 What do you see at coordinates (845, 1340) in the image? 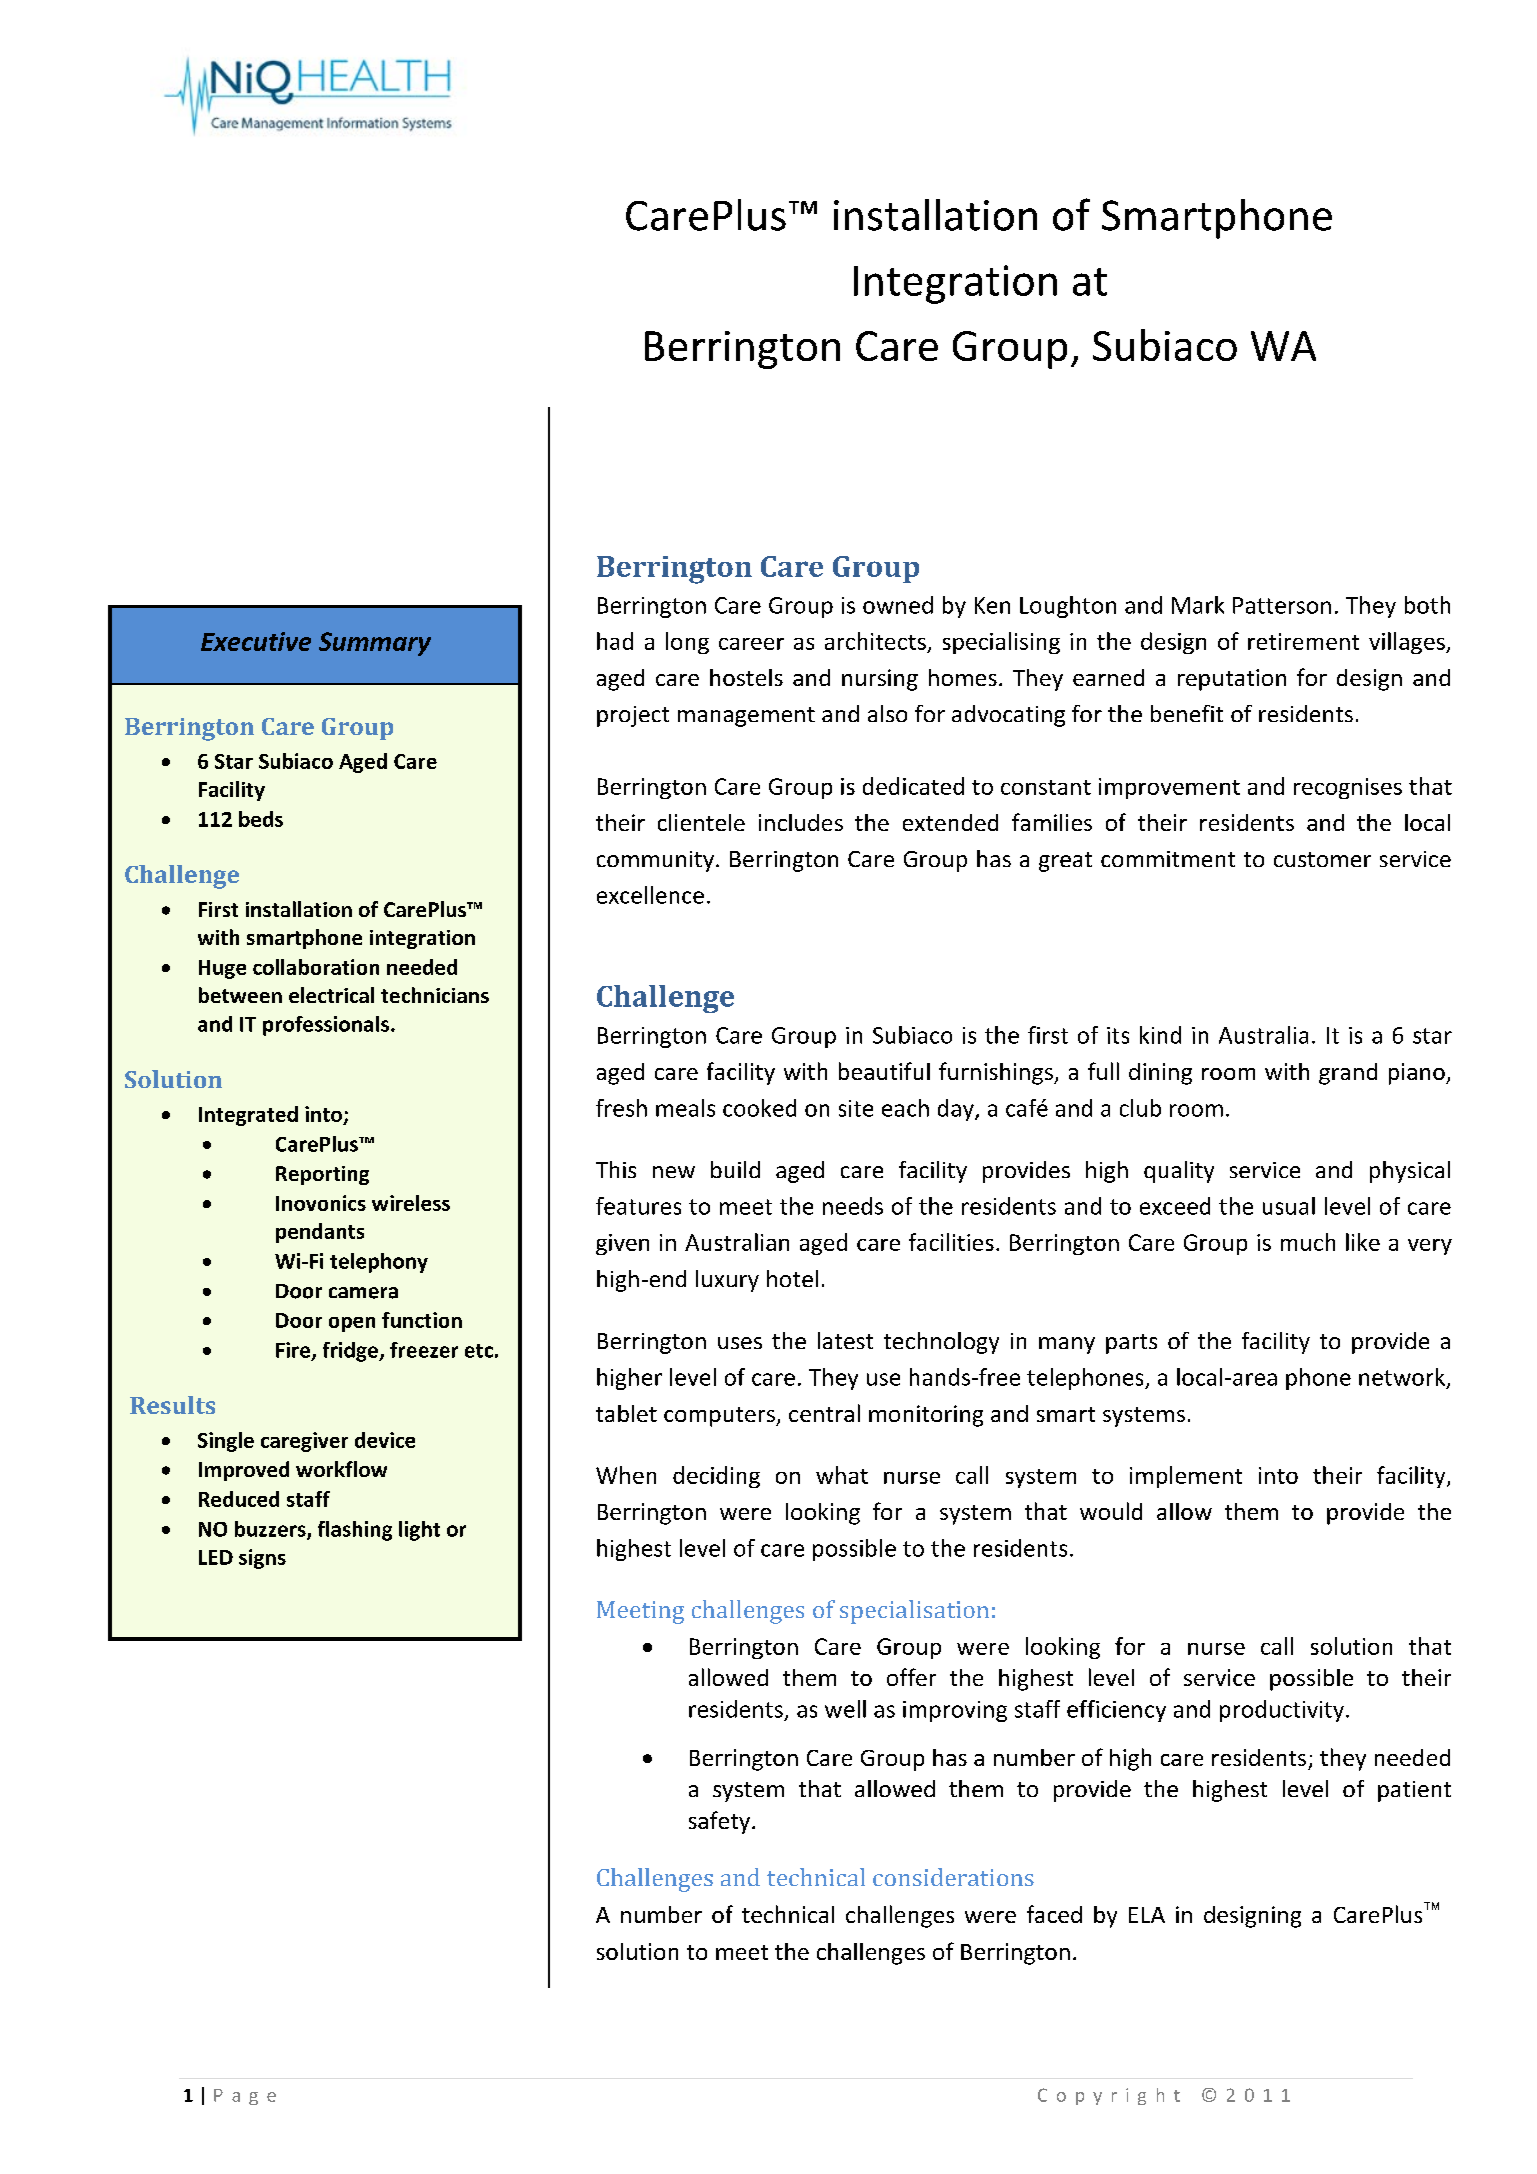
I see `latest` at bounding box center [845, 1340].
